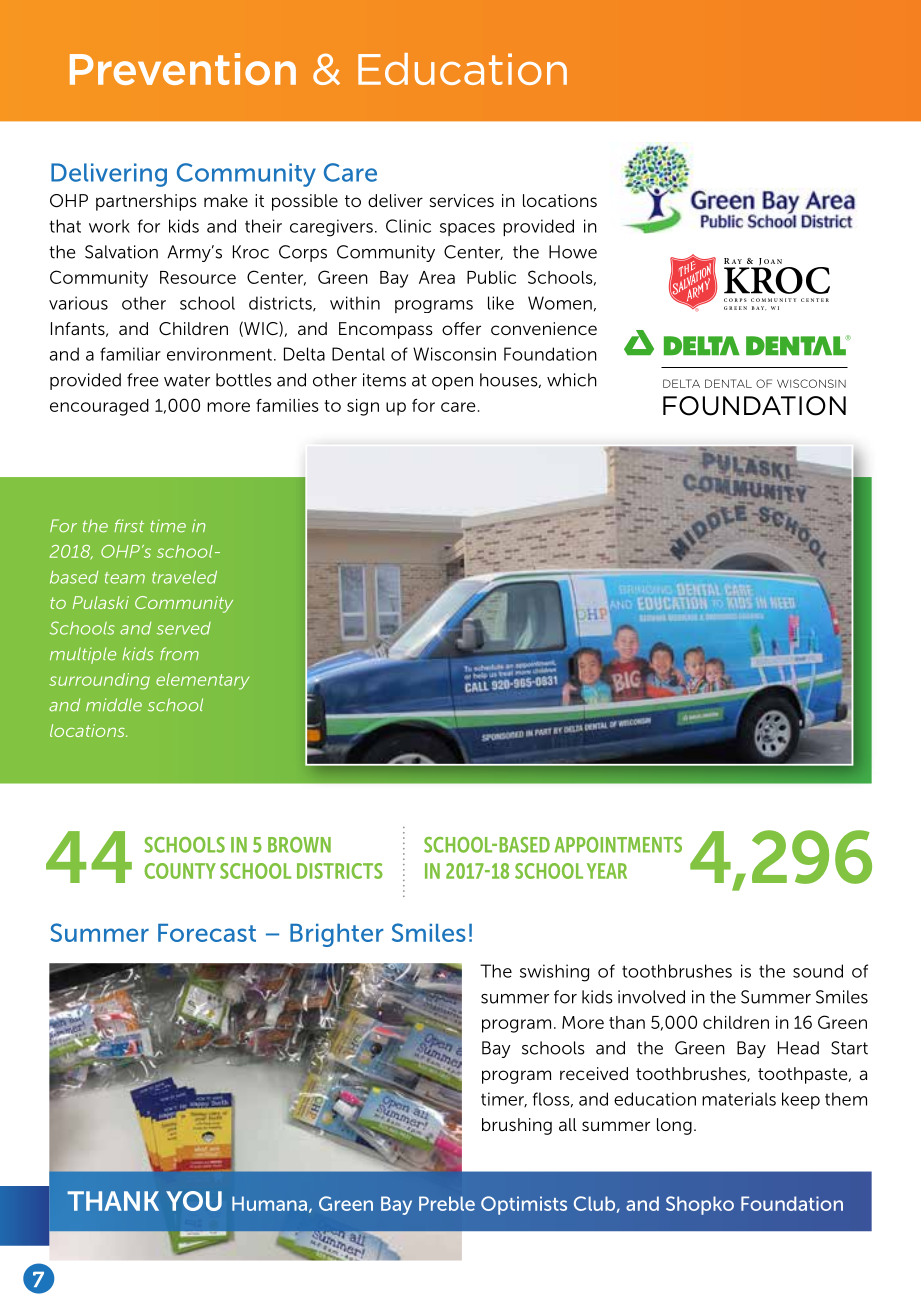 The image size is (921, 1316). Describe the element at coordinates (184, 628) in the screenshot. I see `served` at that location.
